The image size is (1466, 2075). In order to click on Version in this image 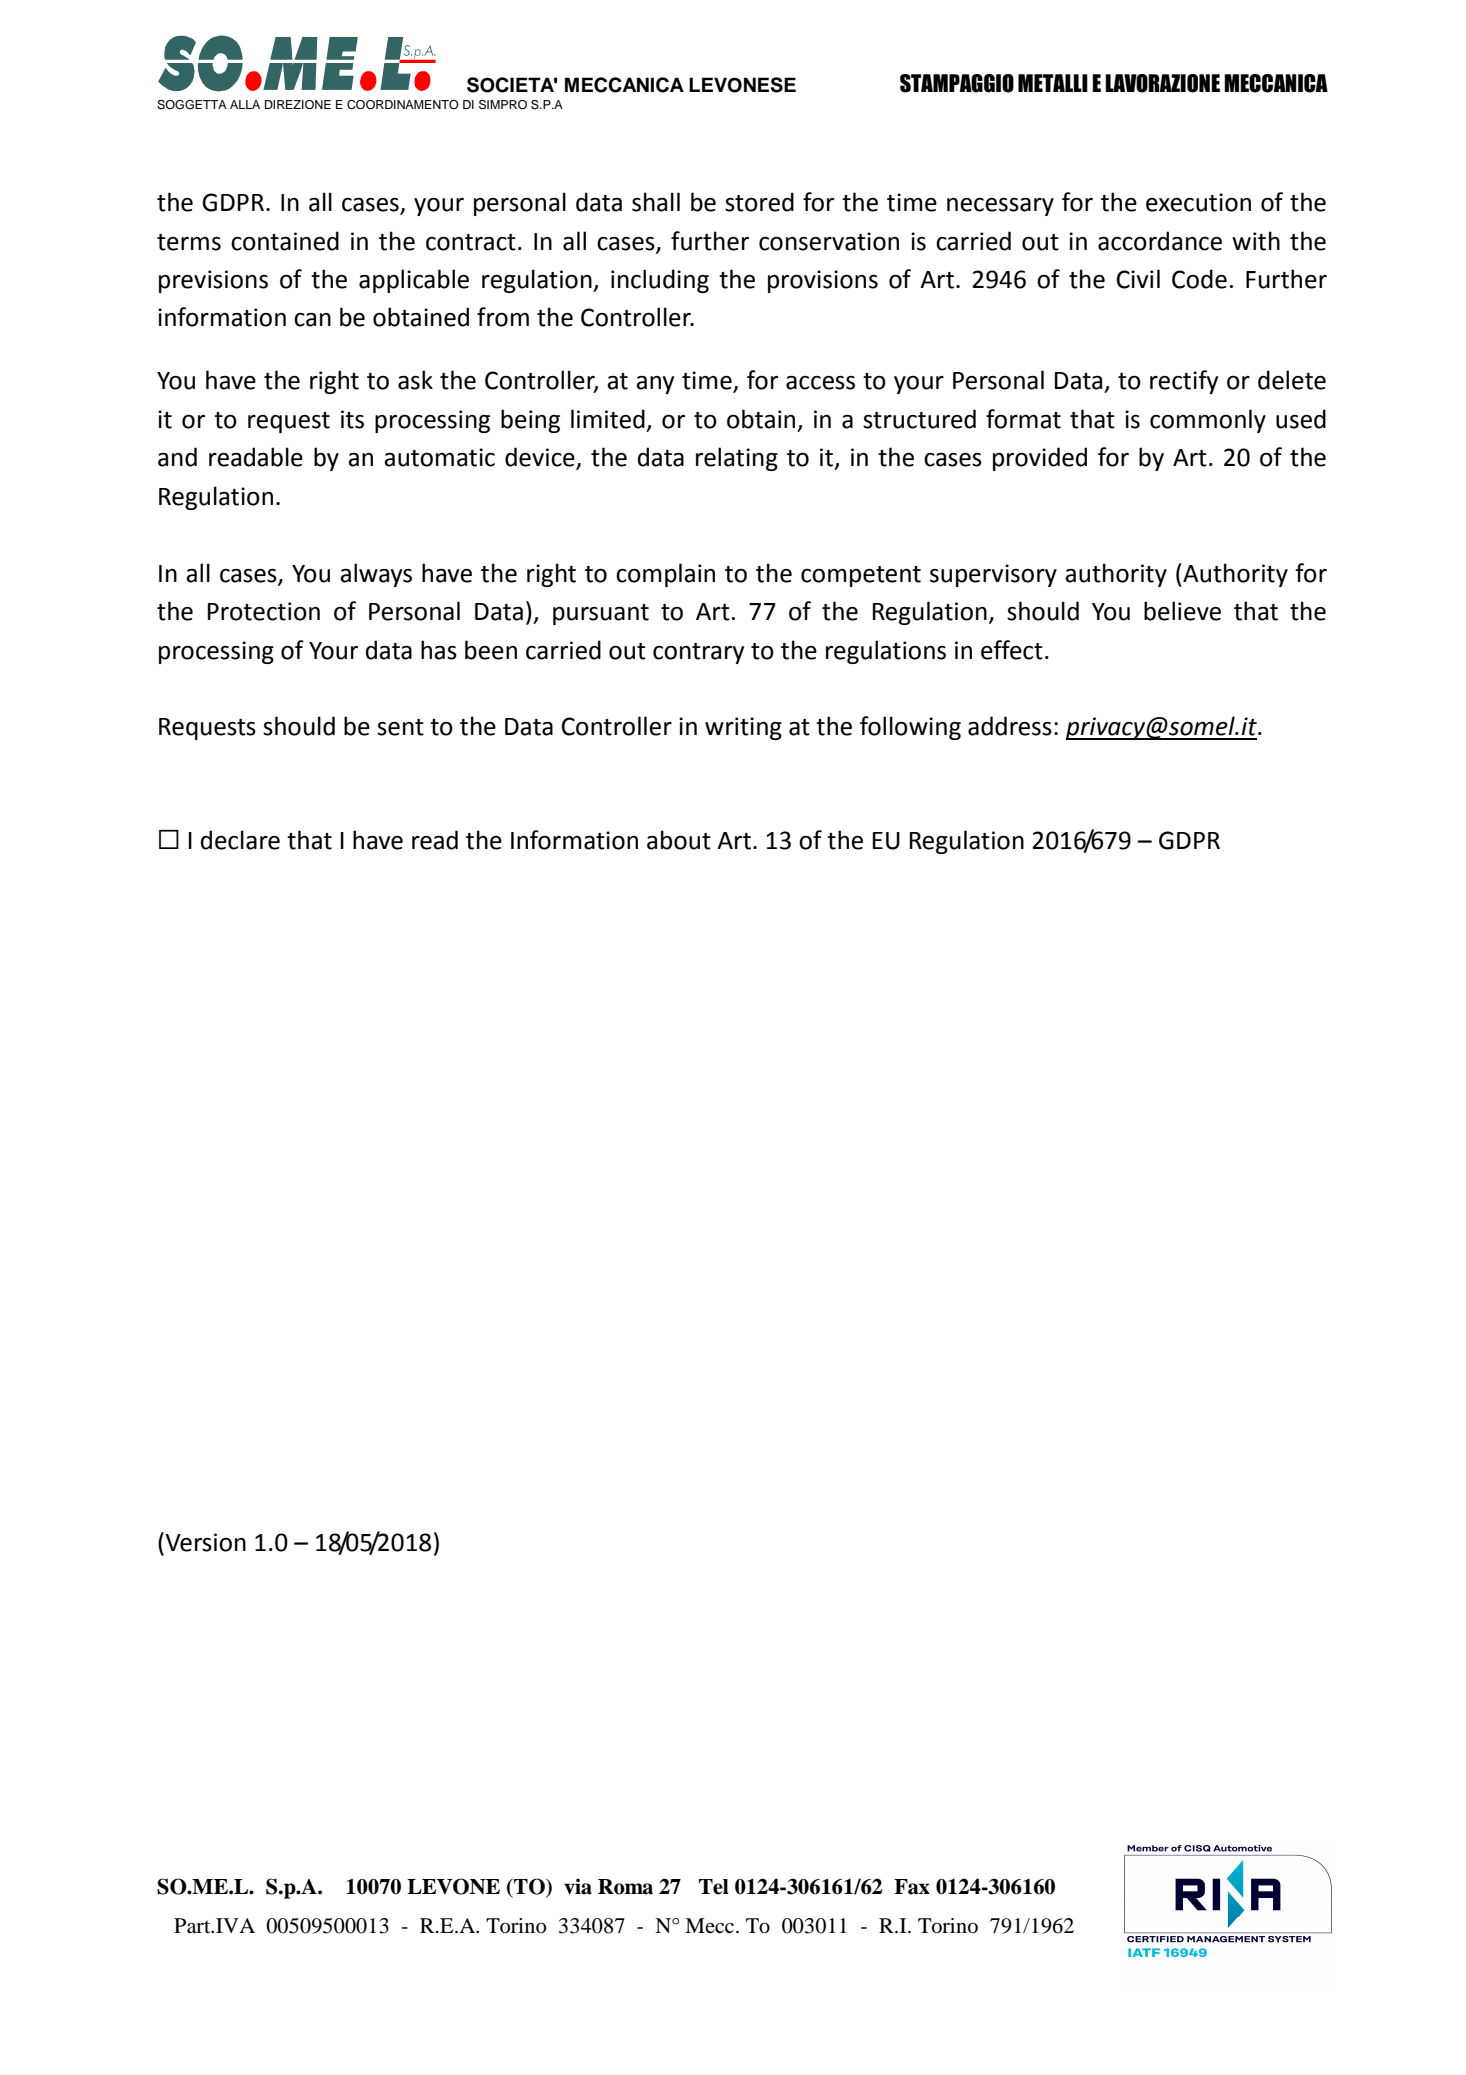, I will do `click(205, 1542)`.
